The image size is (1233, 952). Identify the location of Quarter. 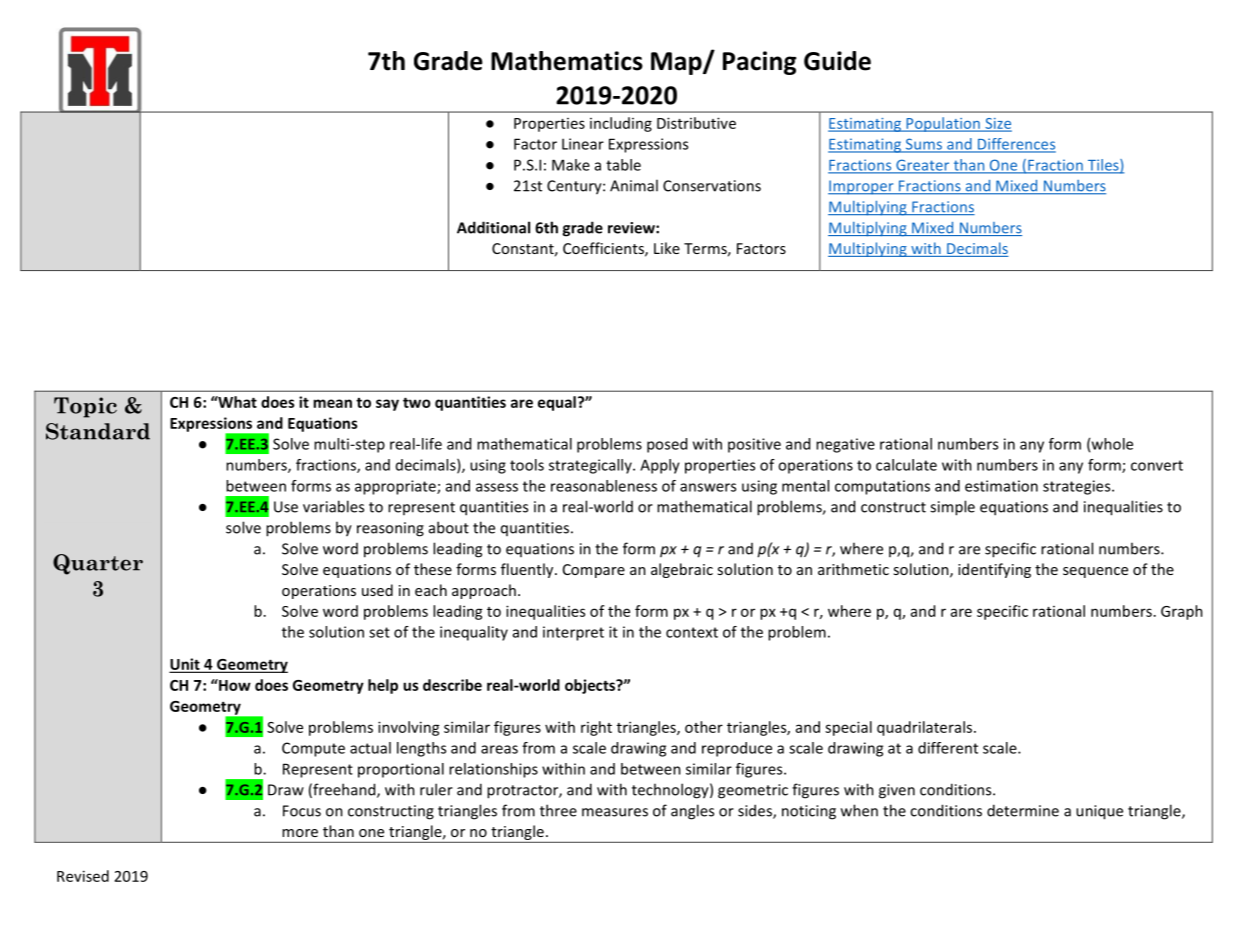
(98, 564).
